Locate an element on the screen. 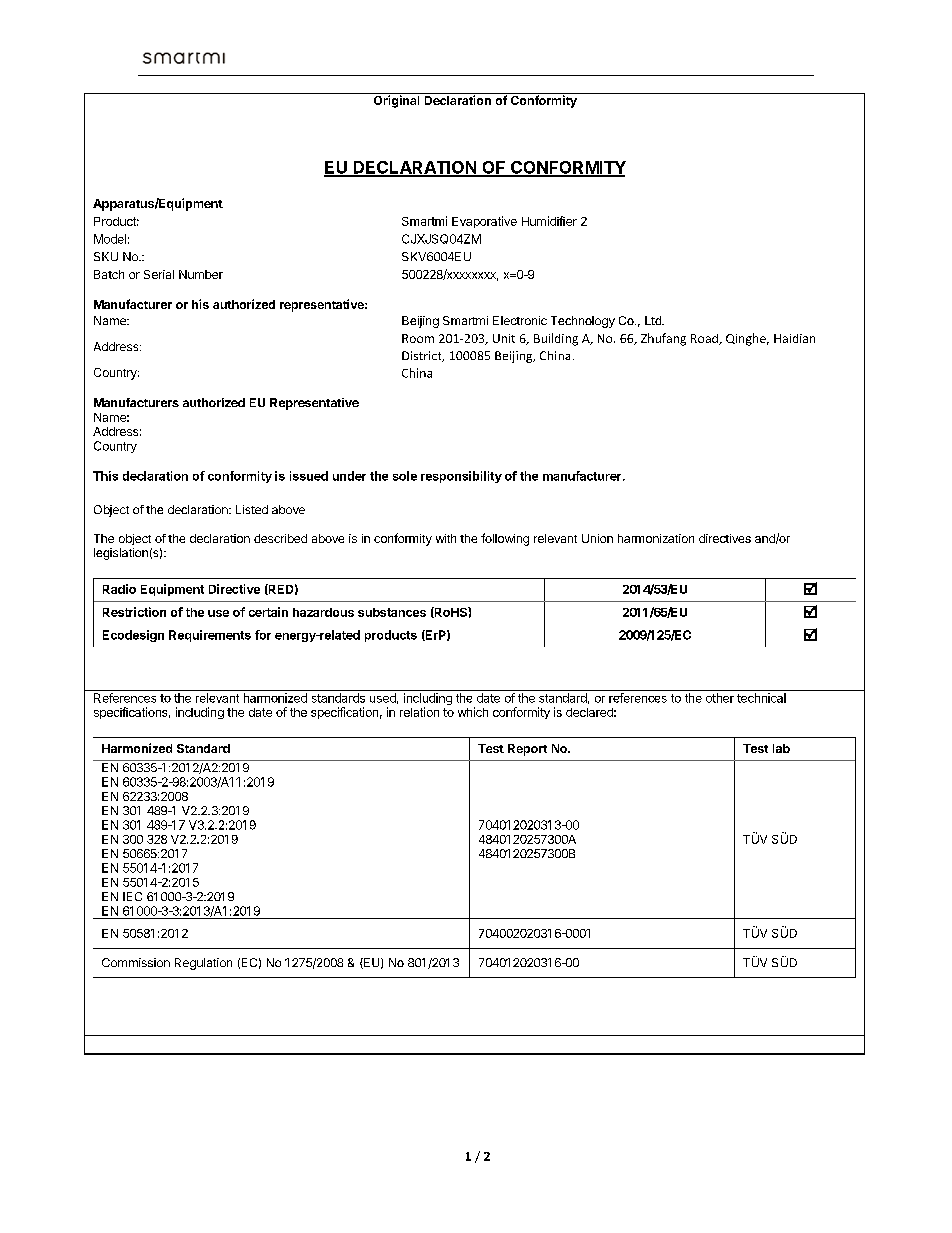 The height and width of the screenshot is (1233, 952). other is located at coordinates (720, 698).
